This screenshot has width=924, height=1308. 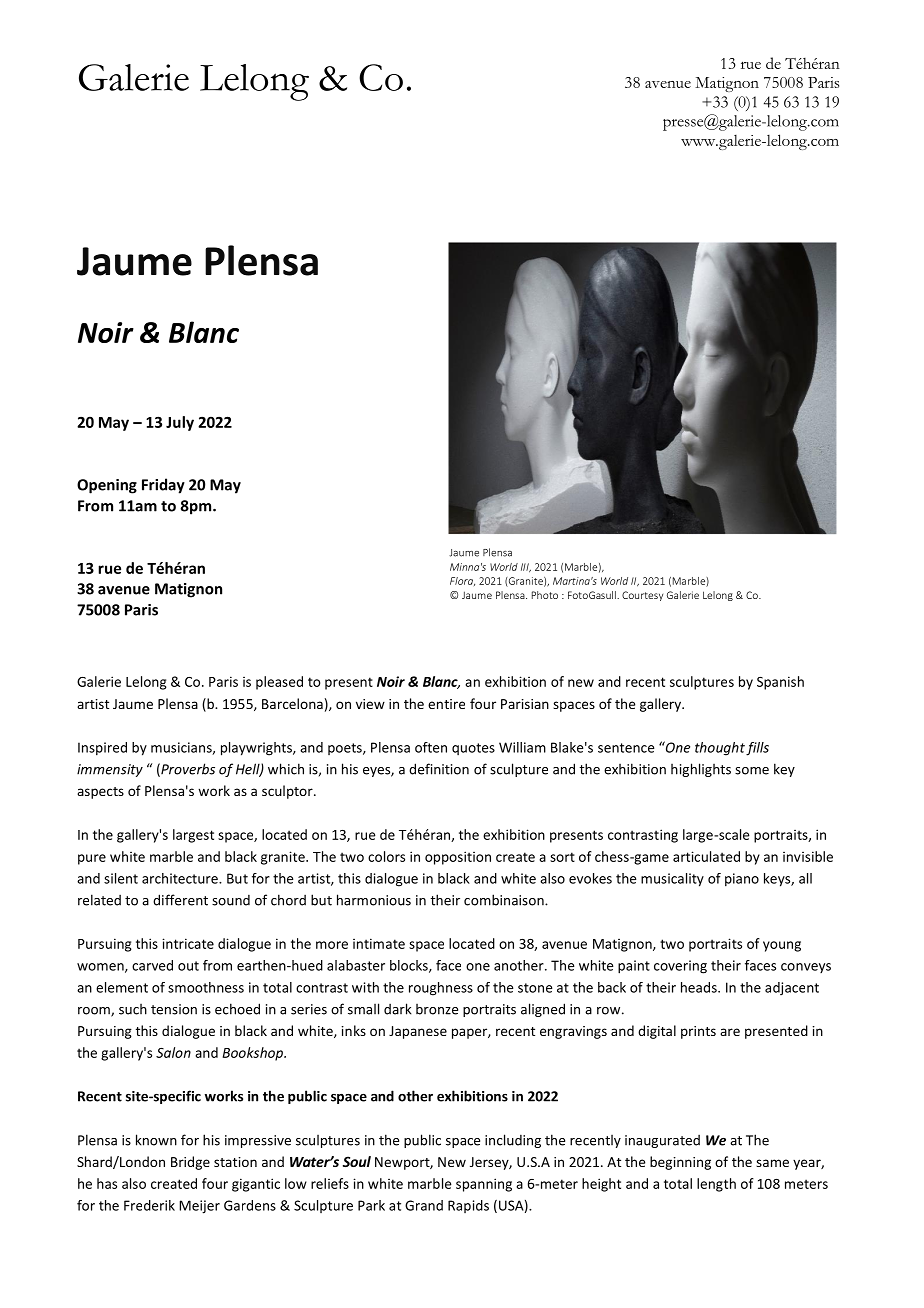 What do you see at coordinates (484, 1185) in the screenshot?
I see `spanning` at bounding box center [484, 1185].
